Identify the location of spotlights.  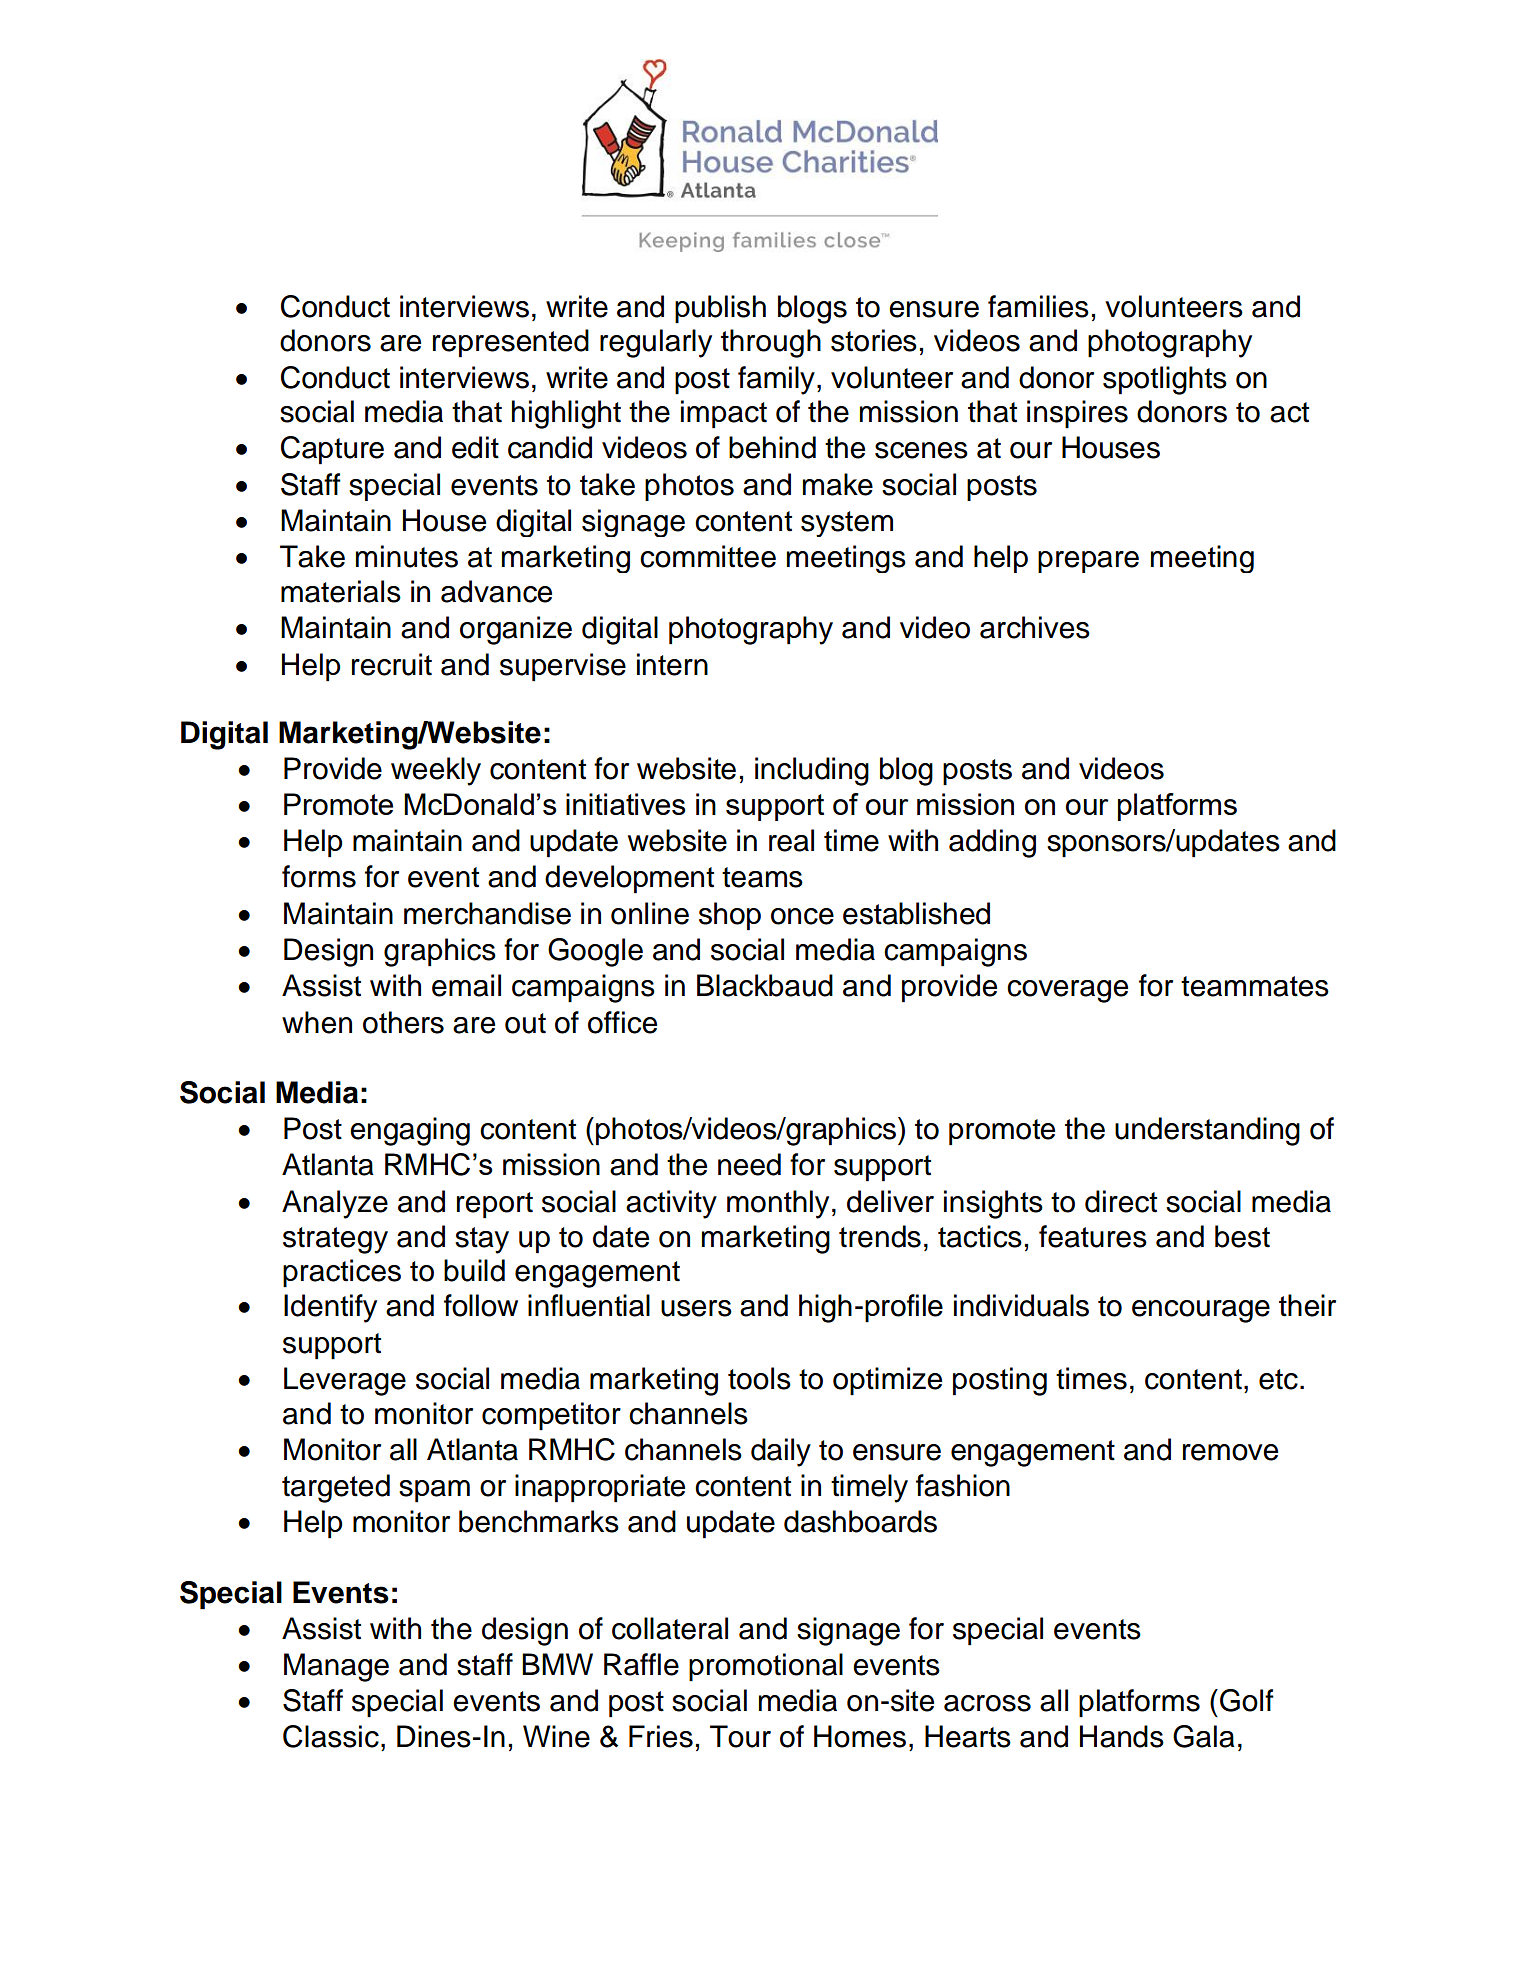
(1165, 380).
